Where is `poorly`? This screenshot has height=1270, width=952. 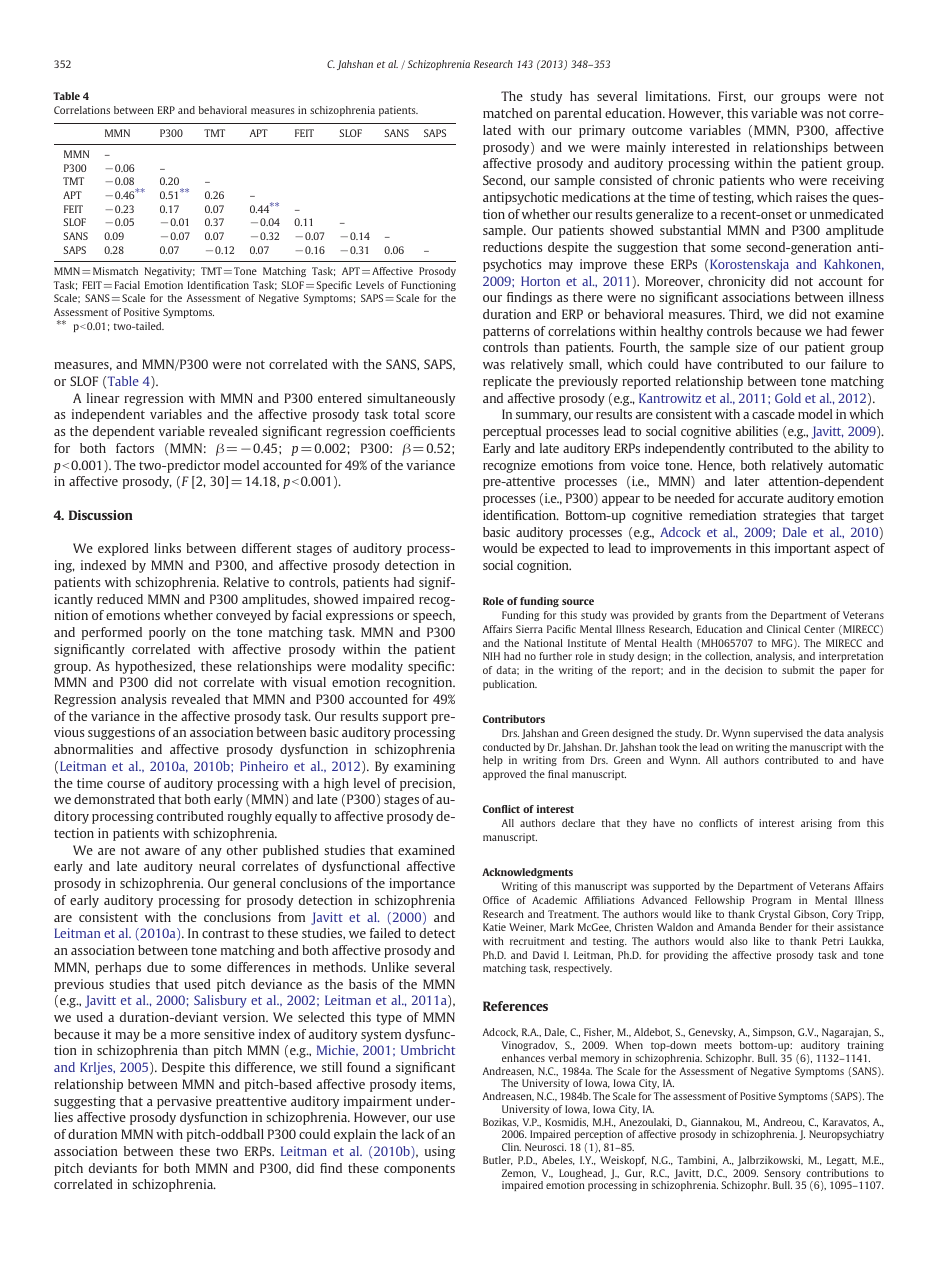 poorly is located at coordinates (167, 633).
